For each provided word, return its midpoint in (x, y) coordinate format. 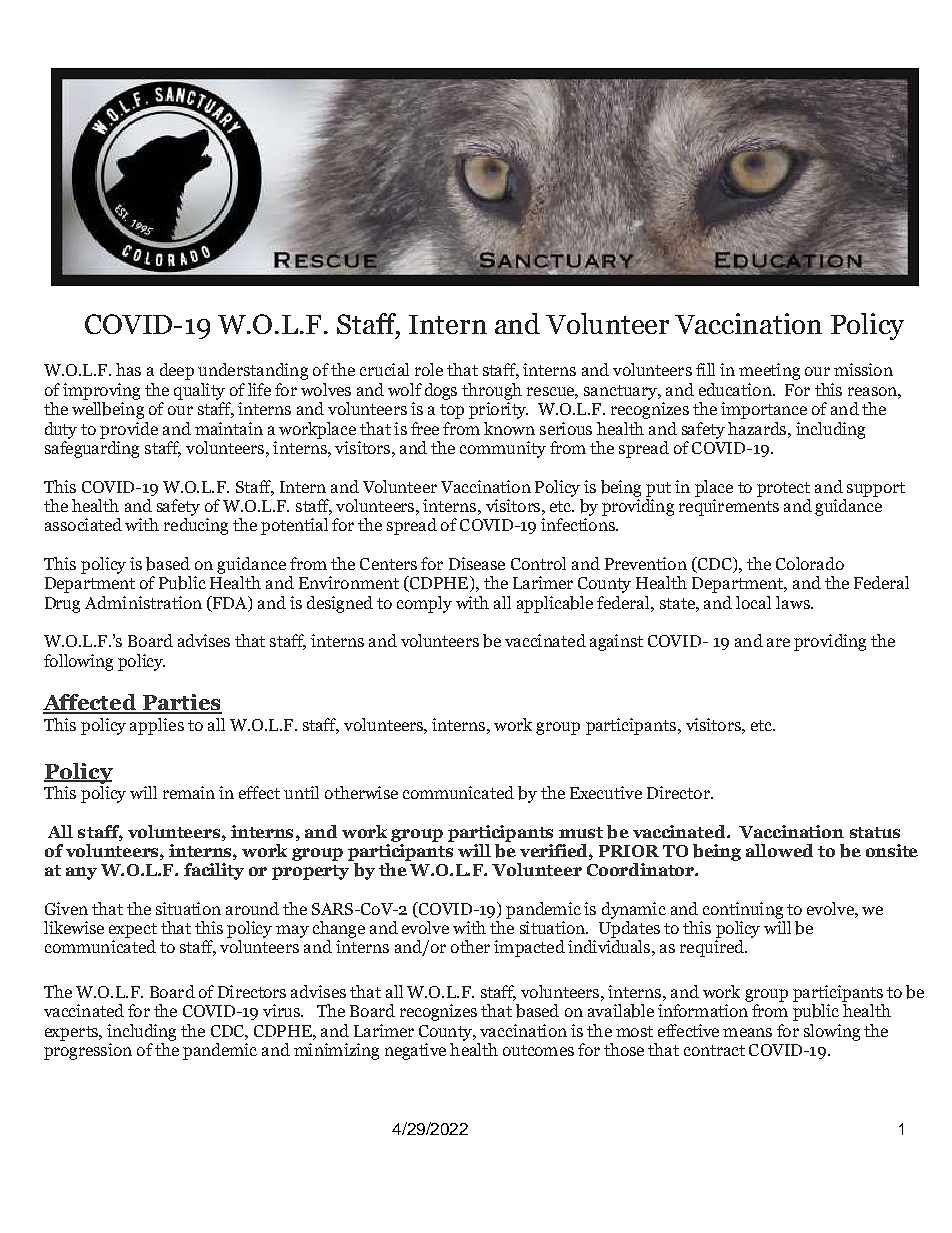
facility (214, 871)
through (492, 391)
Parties (181, 703)
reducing (196, 526)
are (778, 642)
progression (88, 1051)
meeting (769, 371)
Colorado (810, 563)
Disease (477, 563)
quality (199, 391)
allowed (779, 850)
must (581, 832)
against (616, 642)
